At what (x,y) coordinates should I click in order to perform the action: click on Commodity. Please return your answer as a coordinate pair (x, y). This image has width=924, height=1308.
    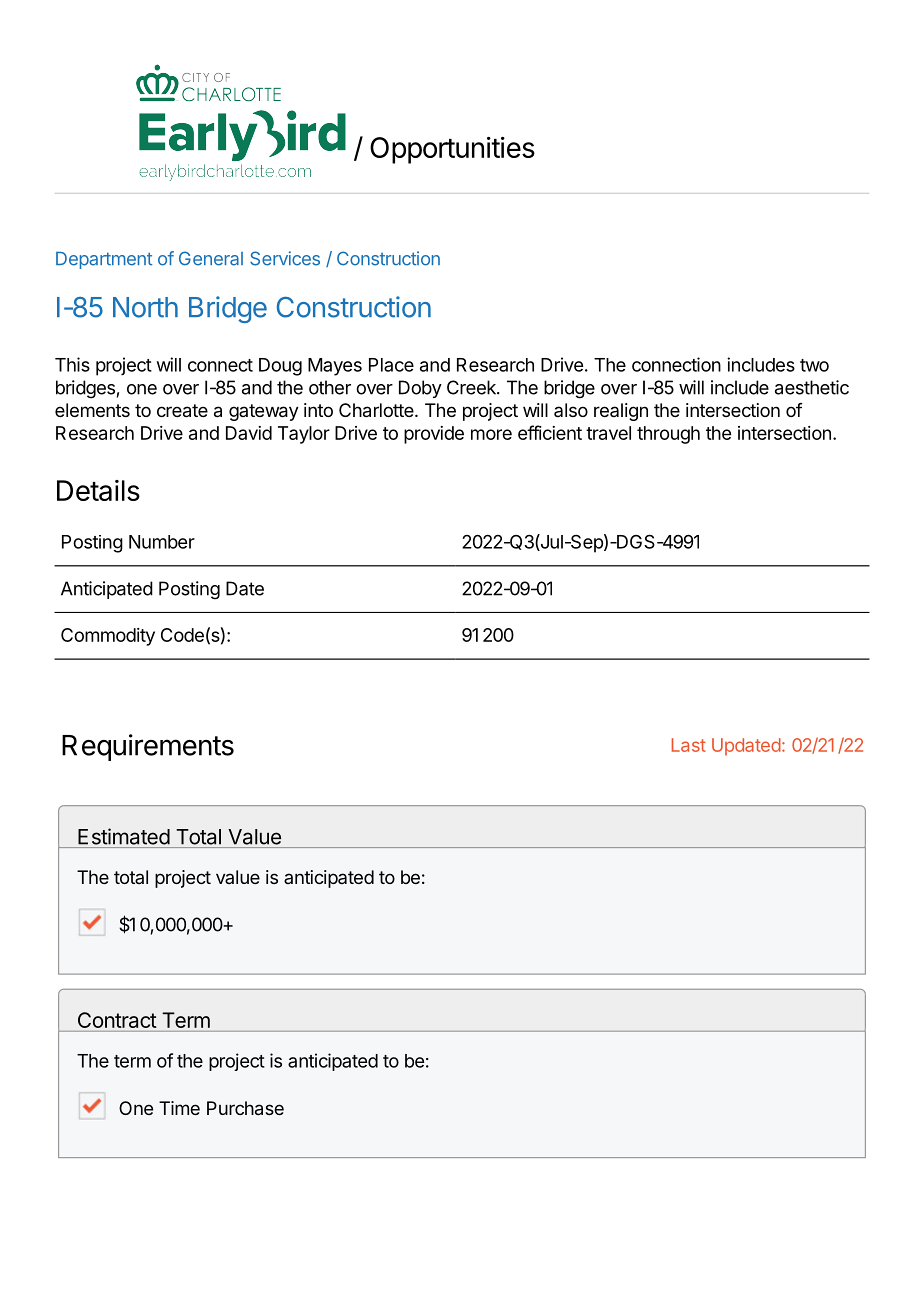
    Looking at the image, I should click on (108, 637).
